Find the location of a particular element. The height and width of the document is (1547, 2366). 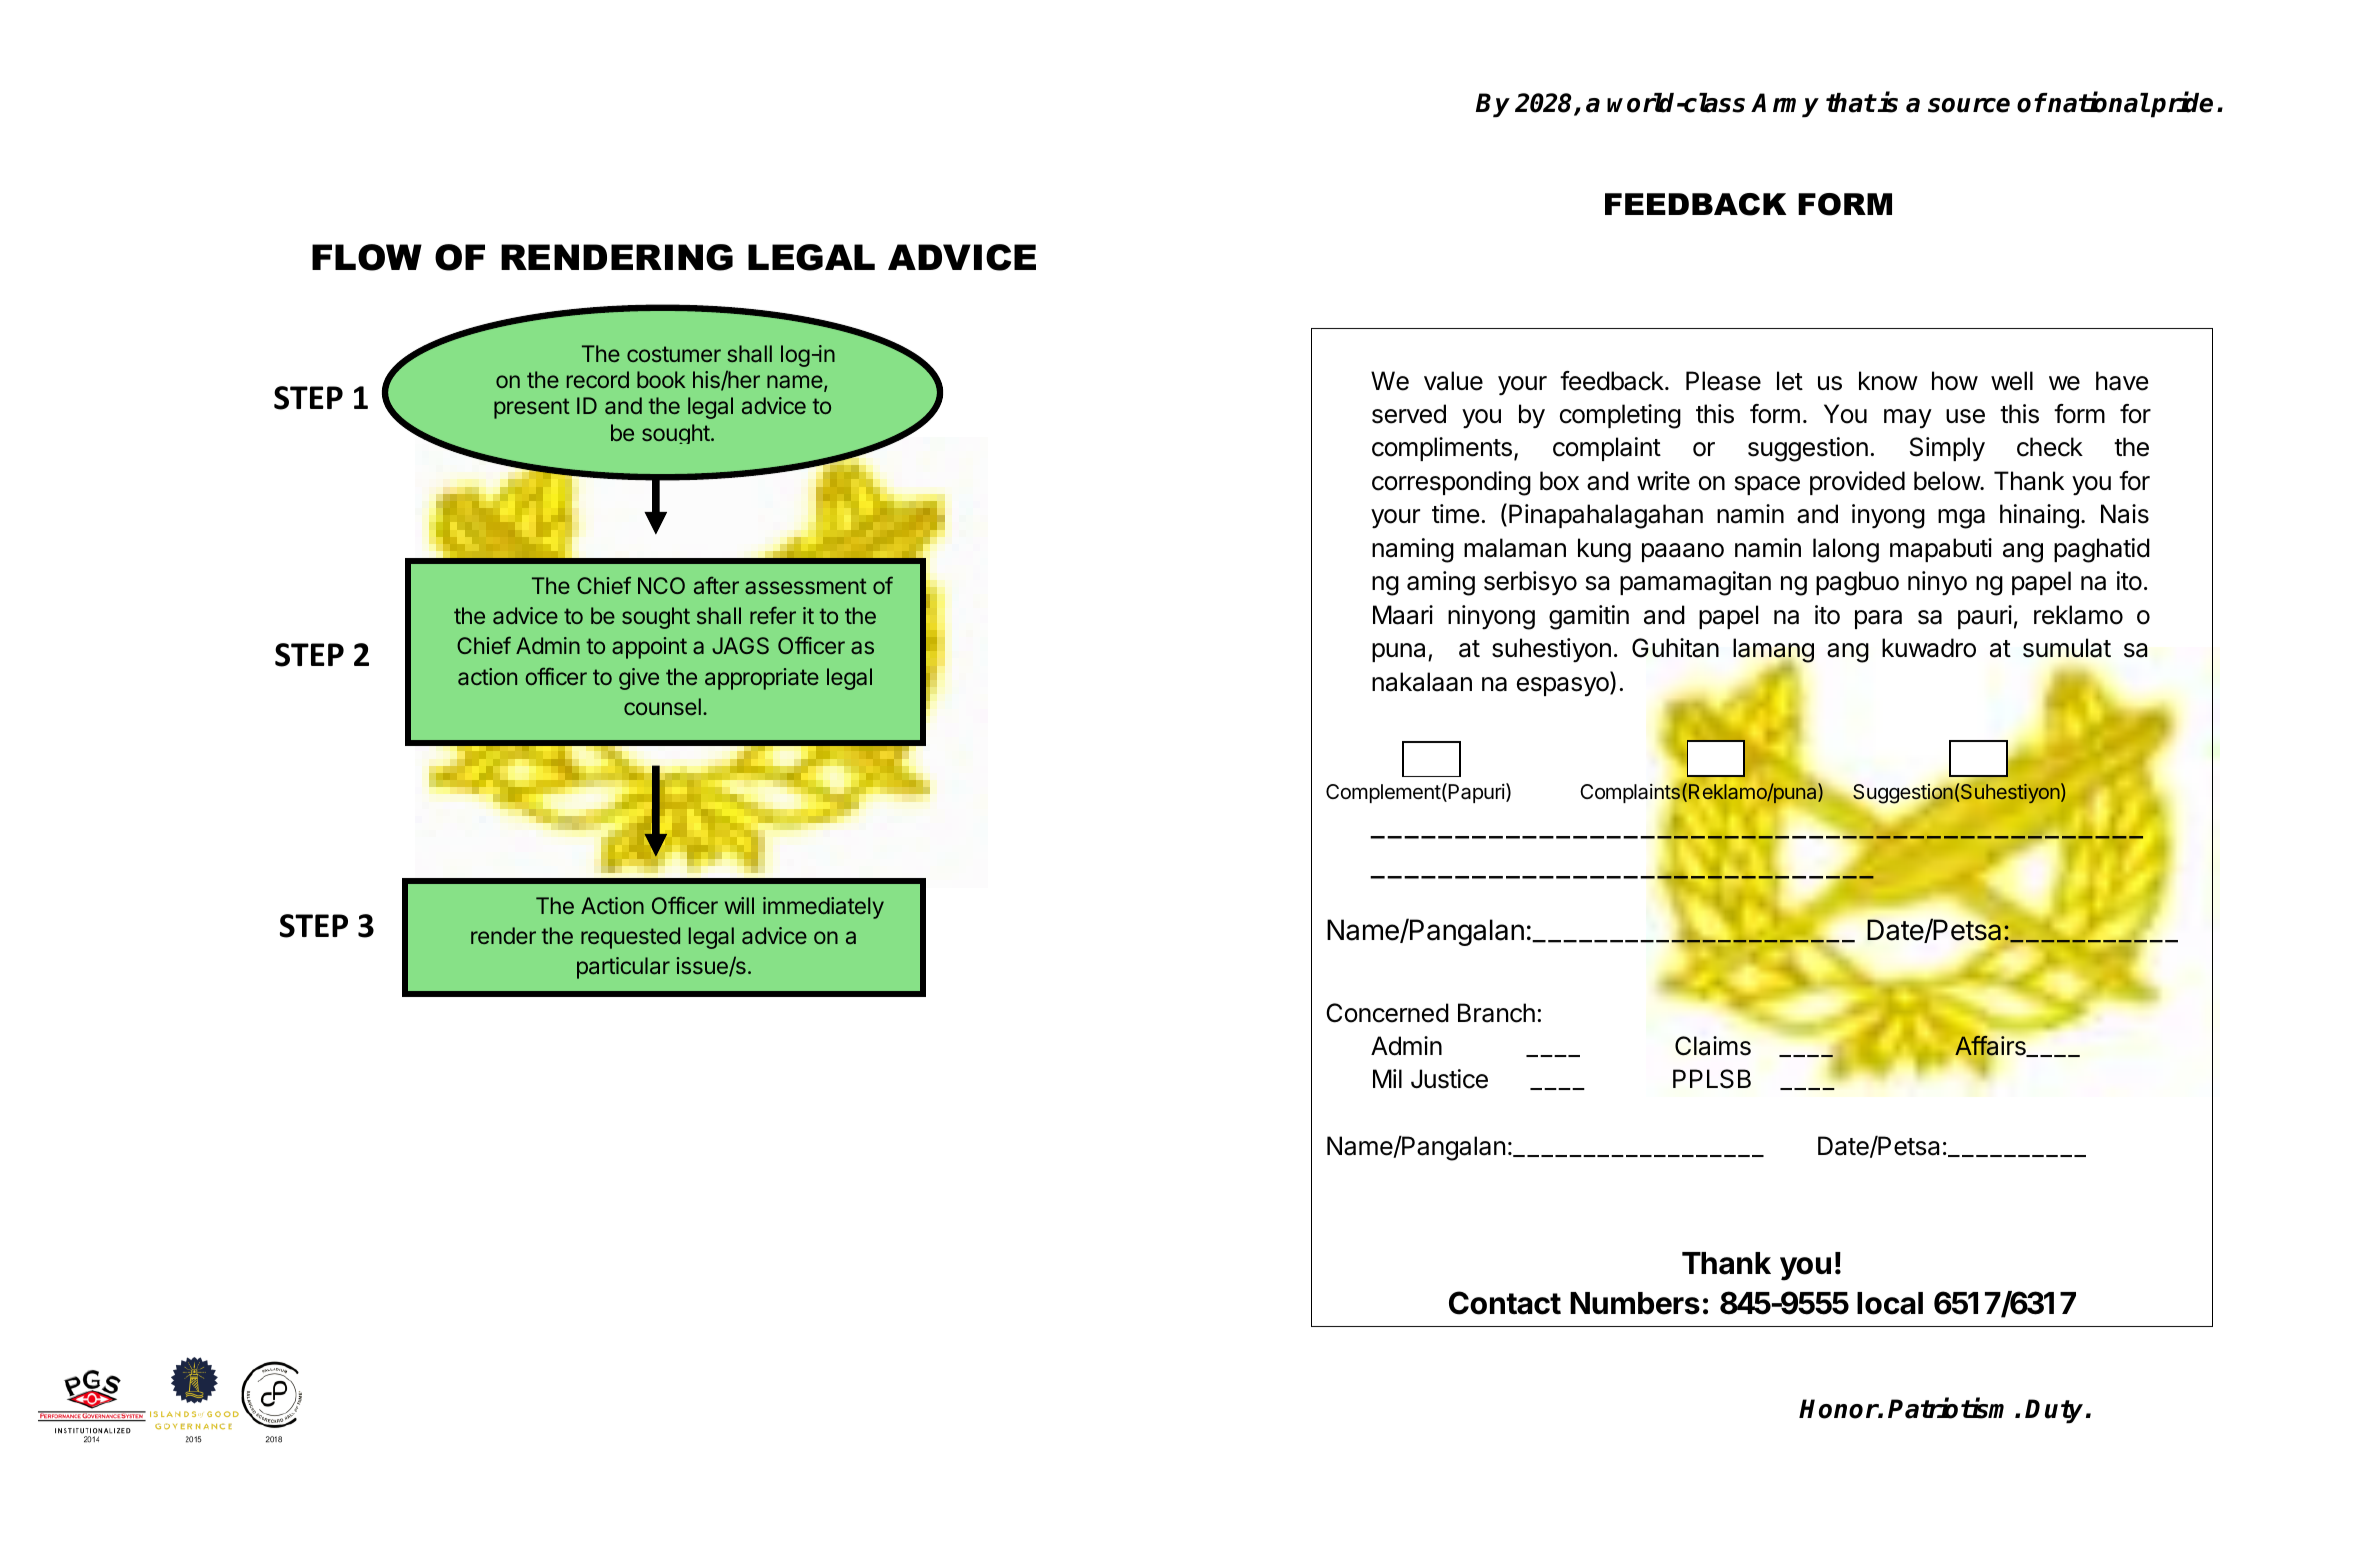

FLOW is located at coordinates (367, 257).
